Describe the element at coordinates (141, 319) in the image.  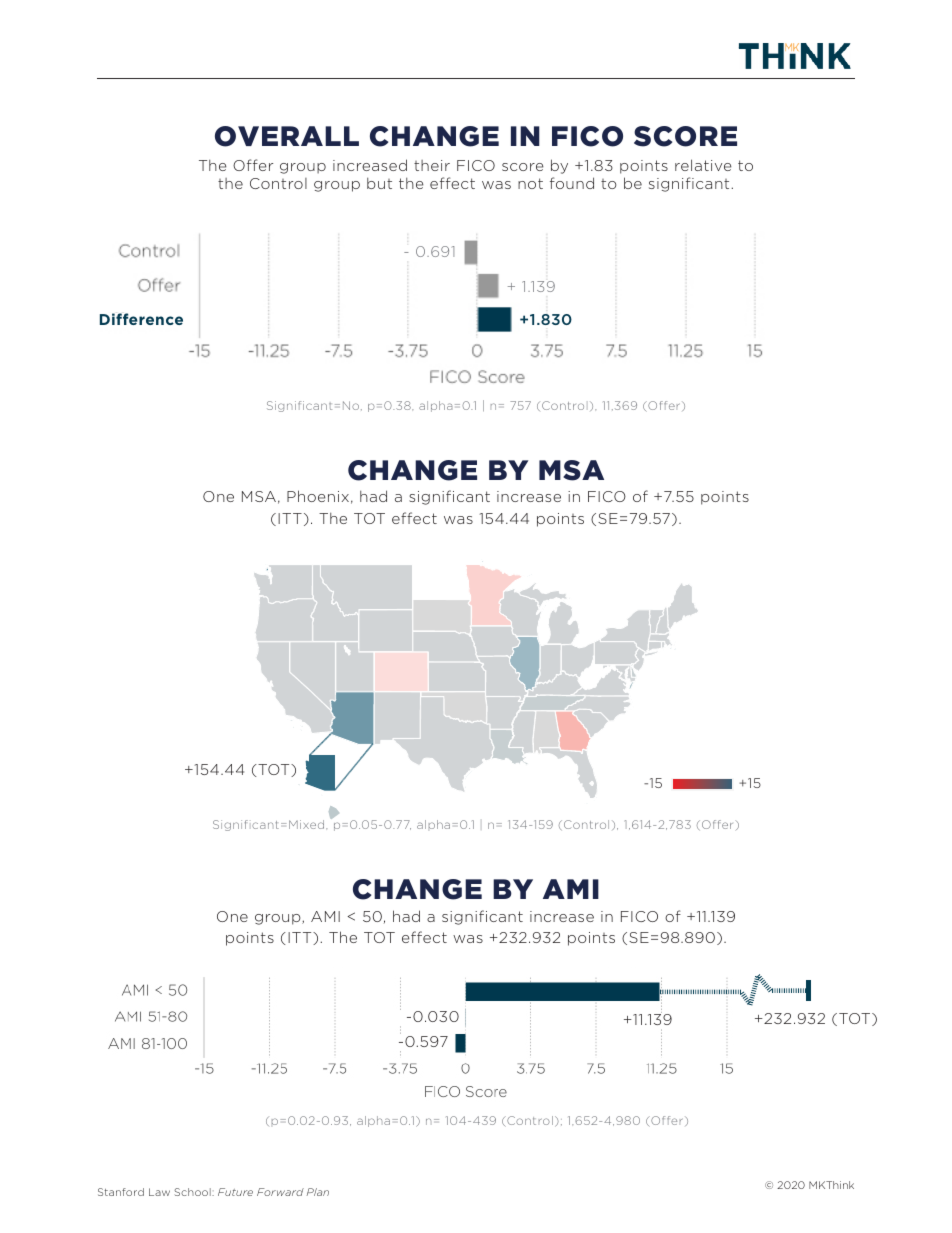
I see `Difference` at that location.
